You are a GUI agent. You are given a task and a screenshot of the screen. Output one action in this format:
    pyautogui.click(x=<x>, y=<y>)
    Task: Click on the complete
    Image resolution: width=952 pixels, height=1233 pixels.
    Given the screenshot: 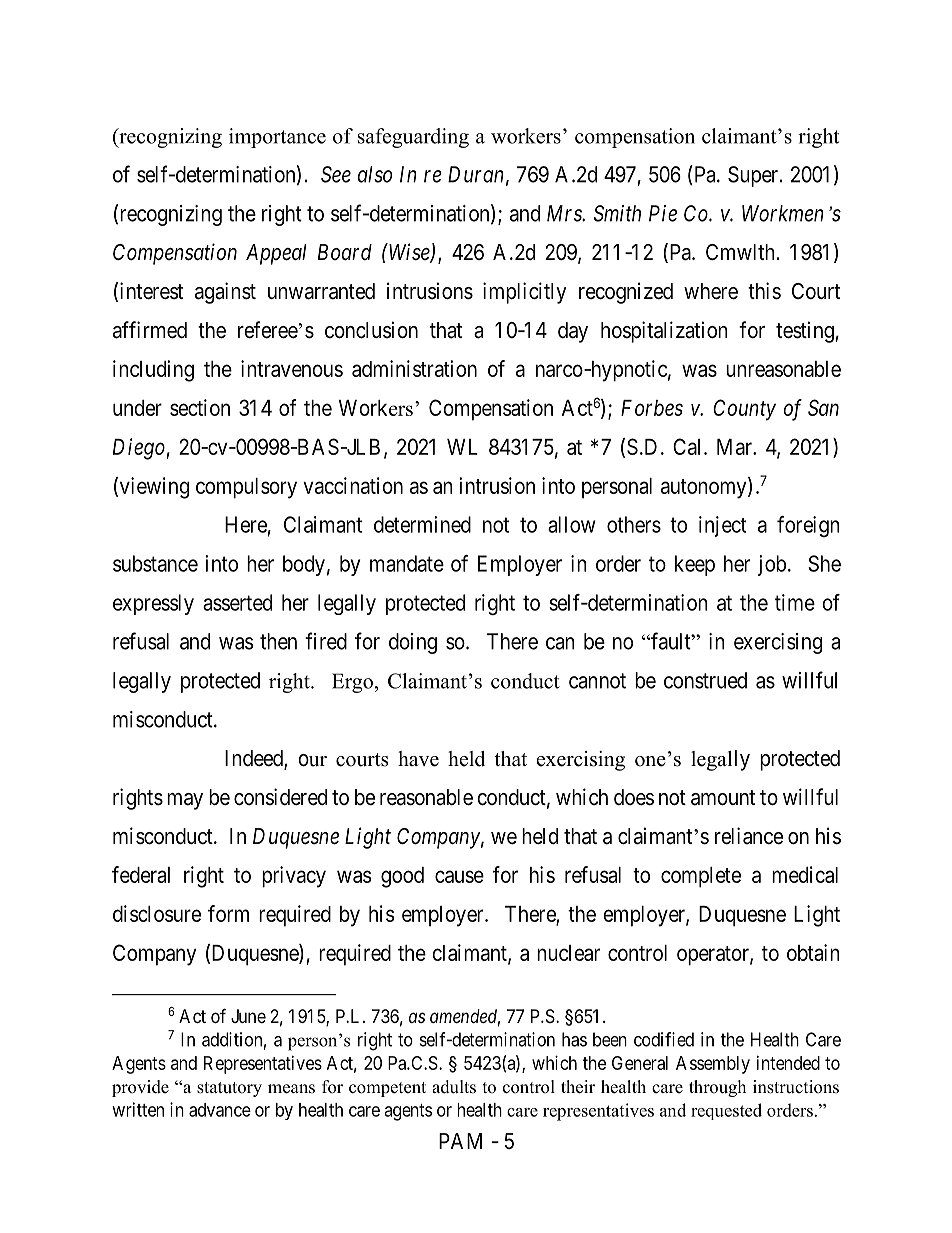 What is the action you would take?
    pyautogui.click(x=701, y=877)
